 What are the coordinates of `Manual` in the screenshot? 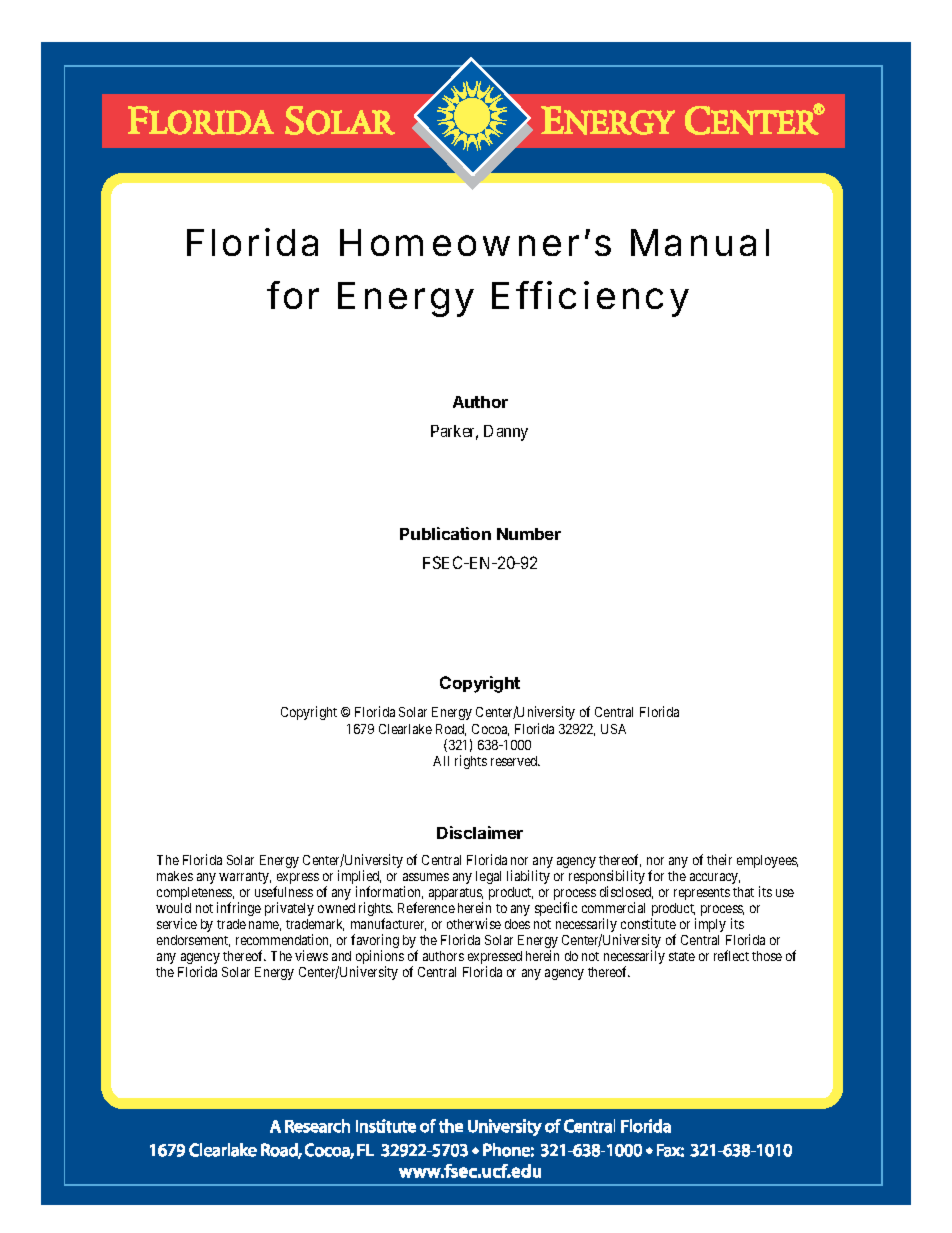 It's located at (700, 242).
